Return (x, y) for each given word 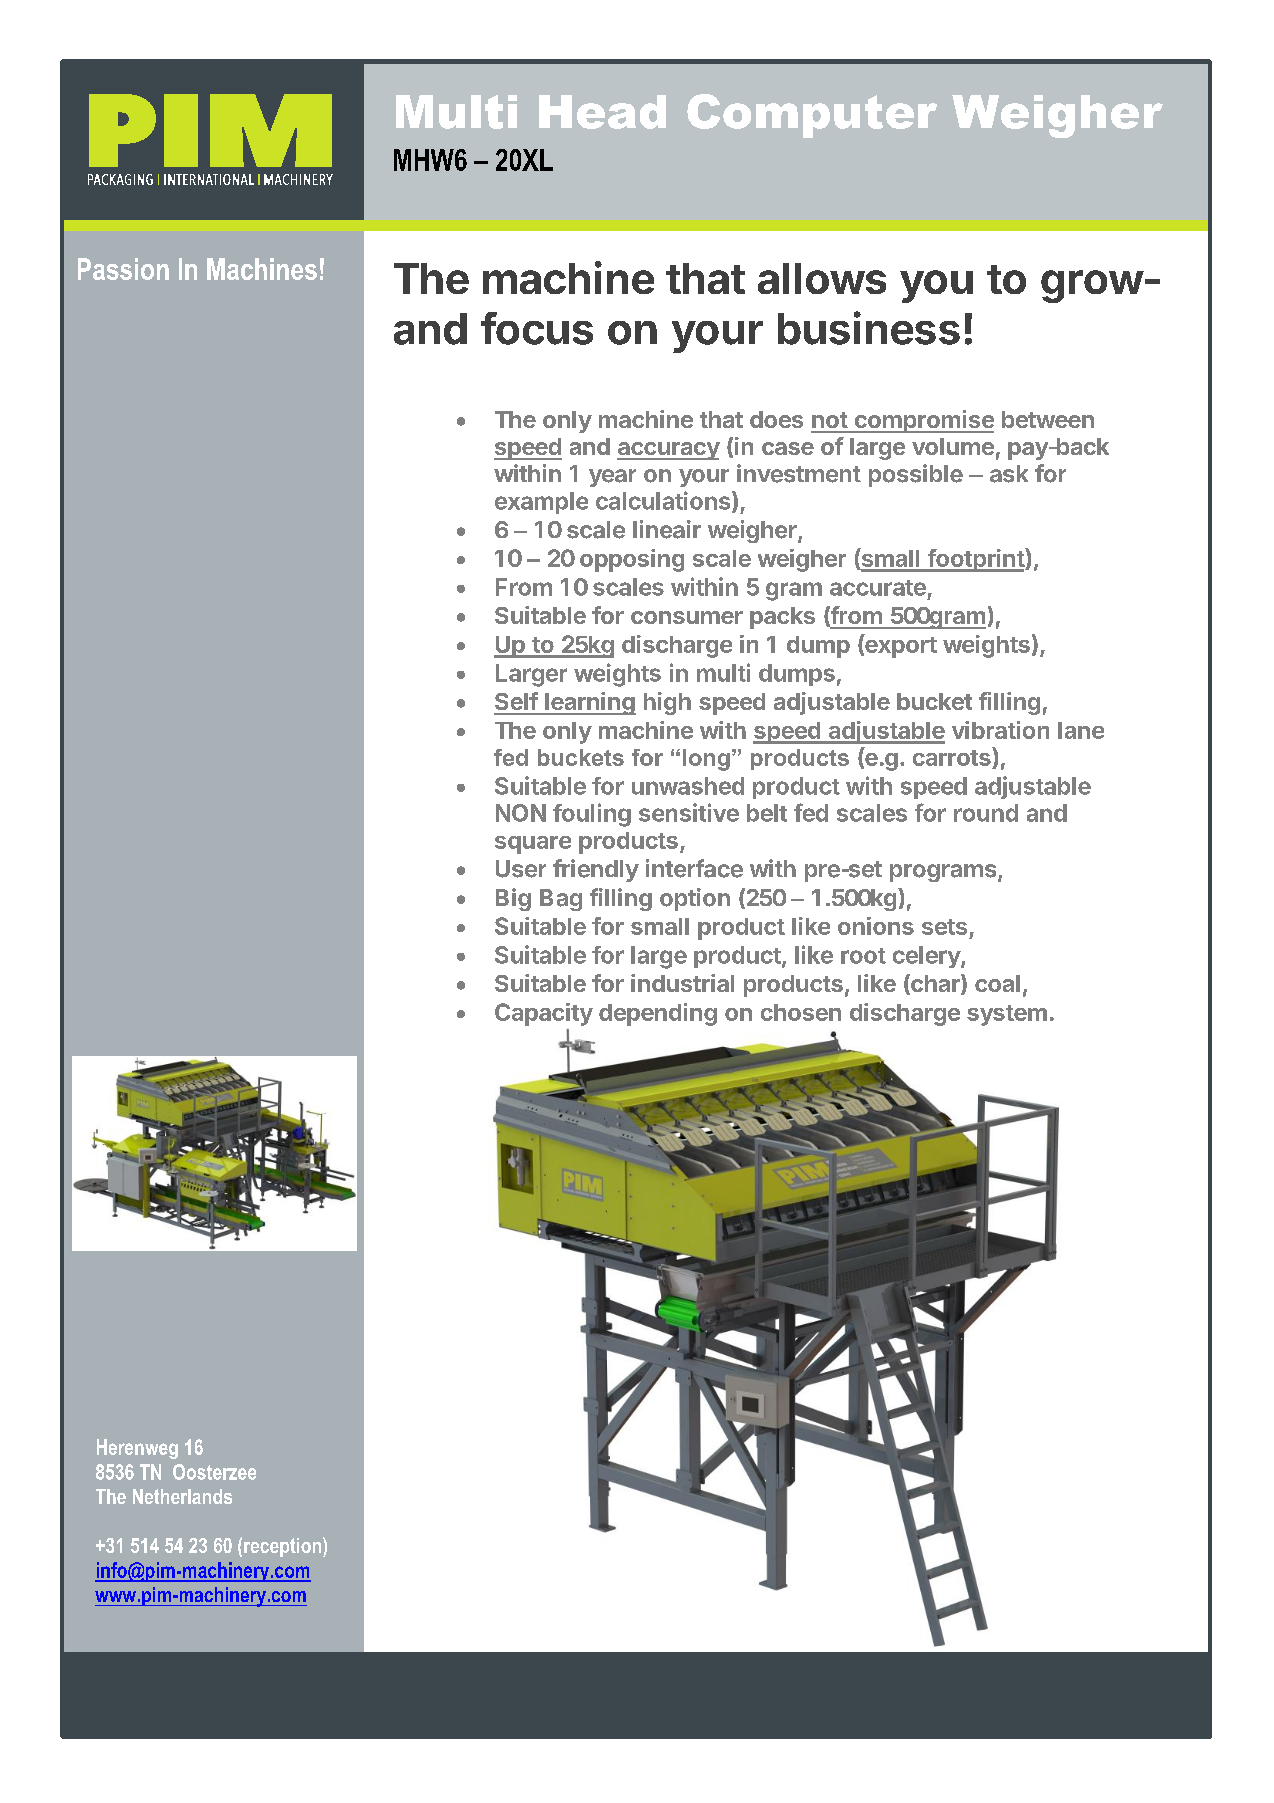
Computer (812, 116)
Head (602, 112)
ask (1009, 474)
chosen (801, 1012)
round (986, 813)
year (612, 478)
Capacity (544, 1014)
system (1007, 1015)
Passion (123, 269)
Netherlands (182, 1496)
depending (658, 1014)
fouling (592, 815)
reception (282, 1547)
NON (521, 813)
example (541, 503)
